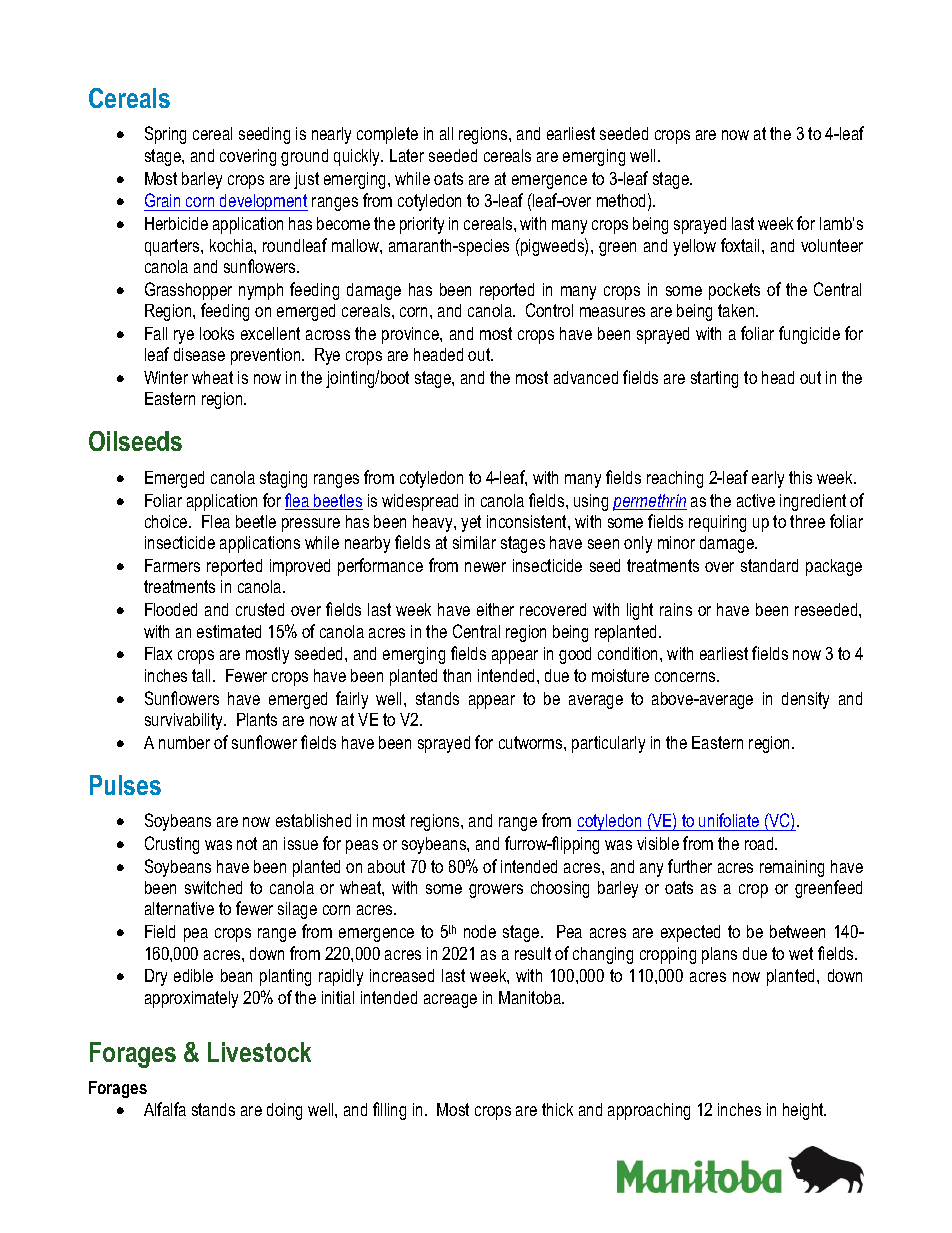 The height and width of the screenshot is (1233, 952). What do you see at coordinates (165, 1109) in the screenshot?
I see `Alfalfa` at bounding box center [165, 1109].
